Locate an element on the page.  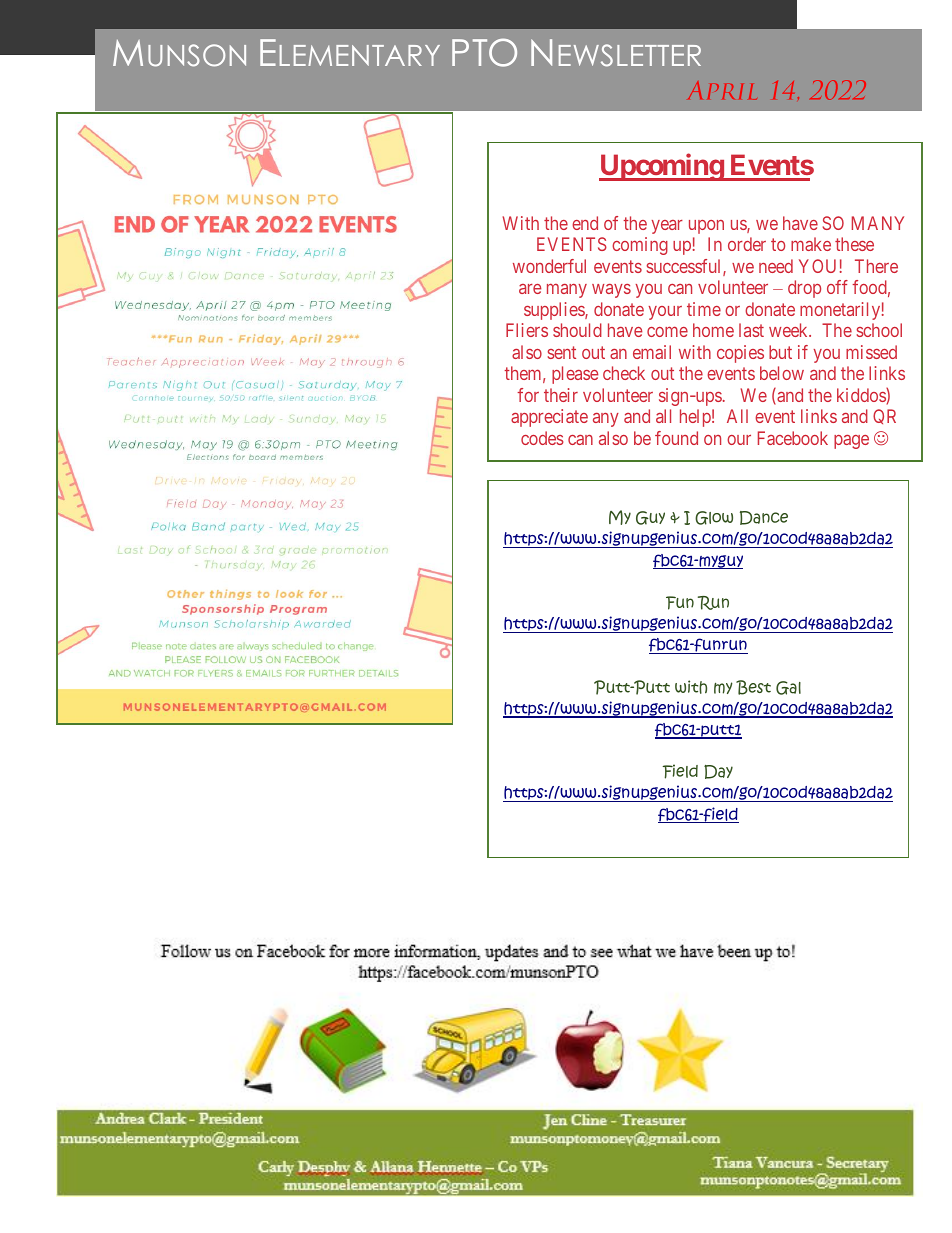
Day is located at coordinates (718, 772).
